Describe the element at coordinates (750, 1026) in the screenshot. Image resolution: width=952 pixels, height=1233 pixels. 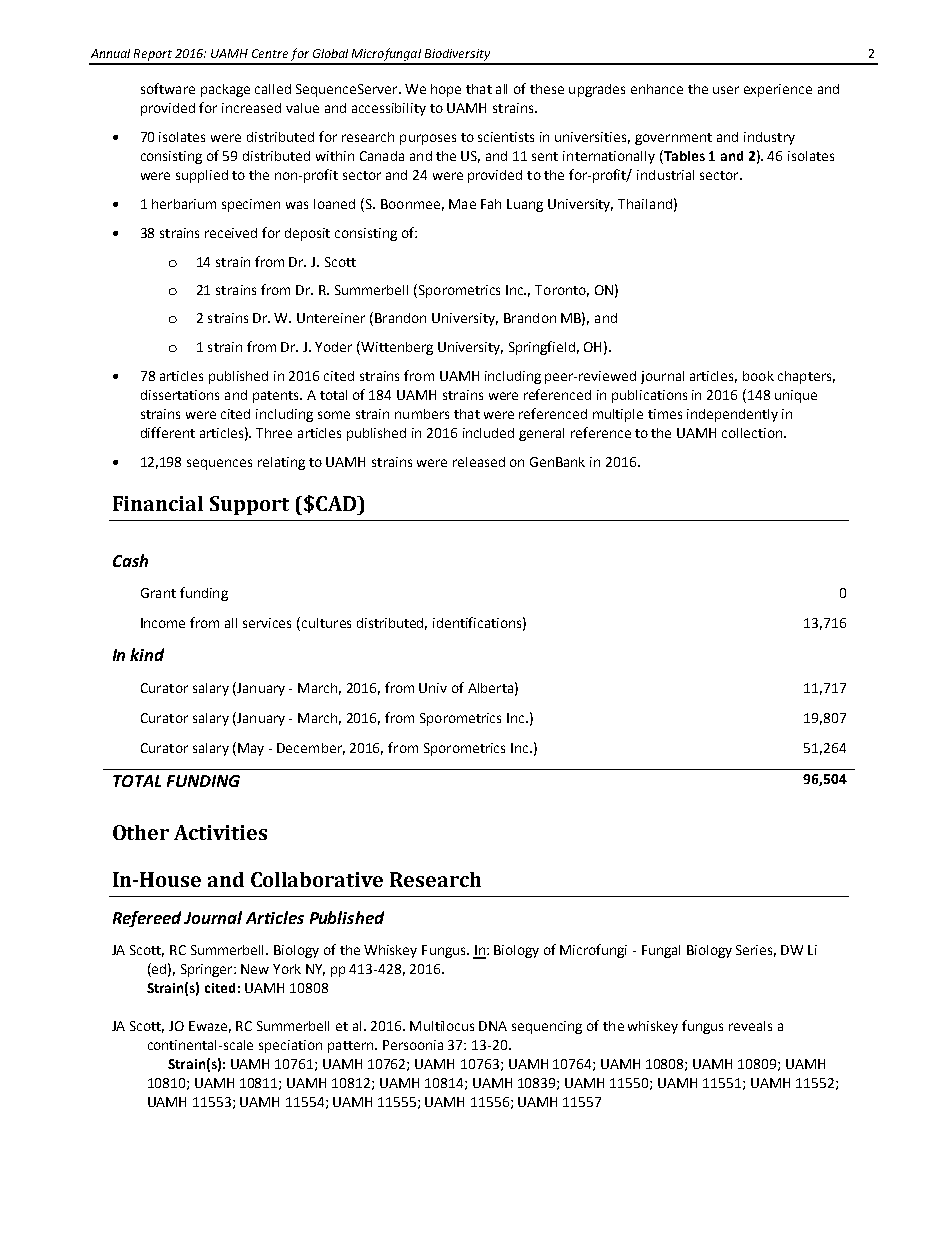
I see `reveals` at that location.
